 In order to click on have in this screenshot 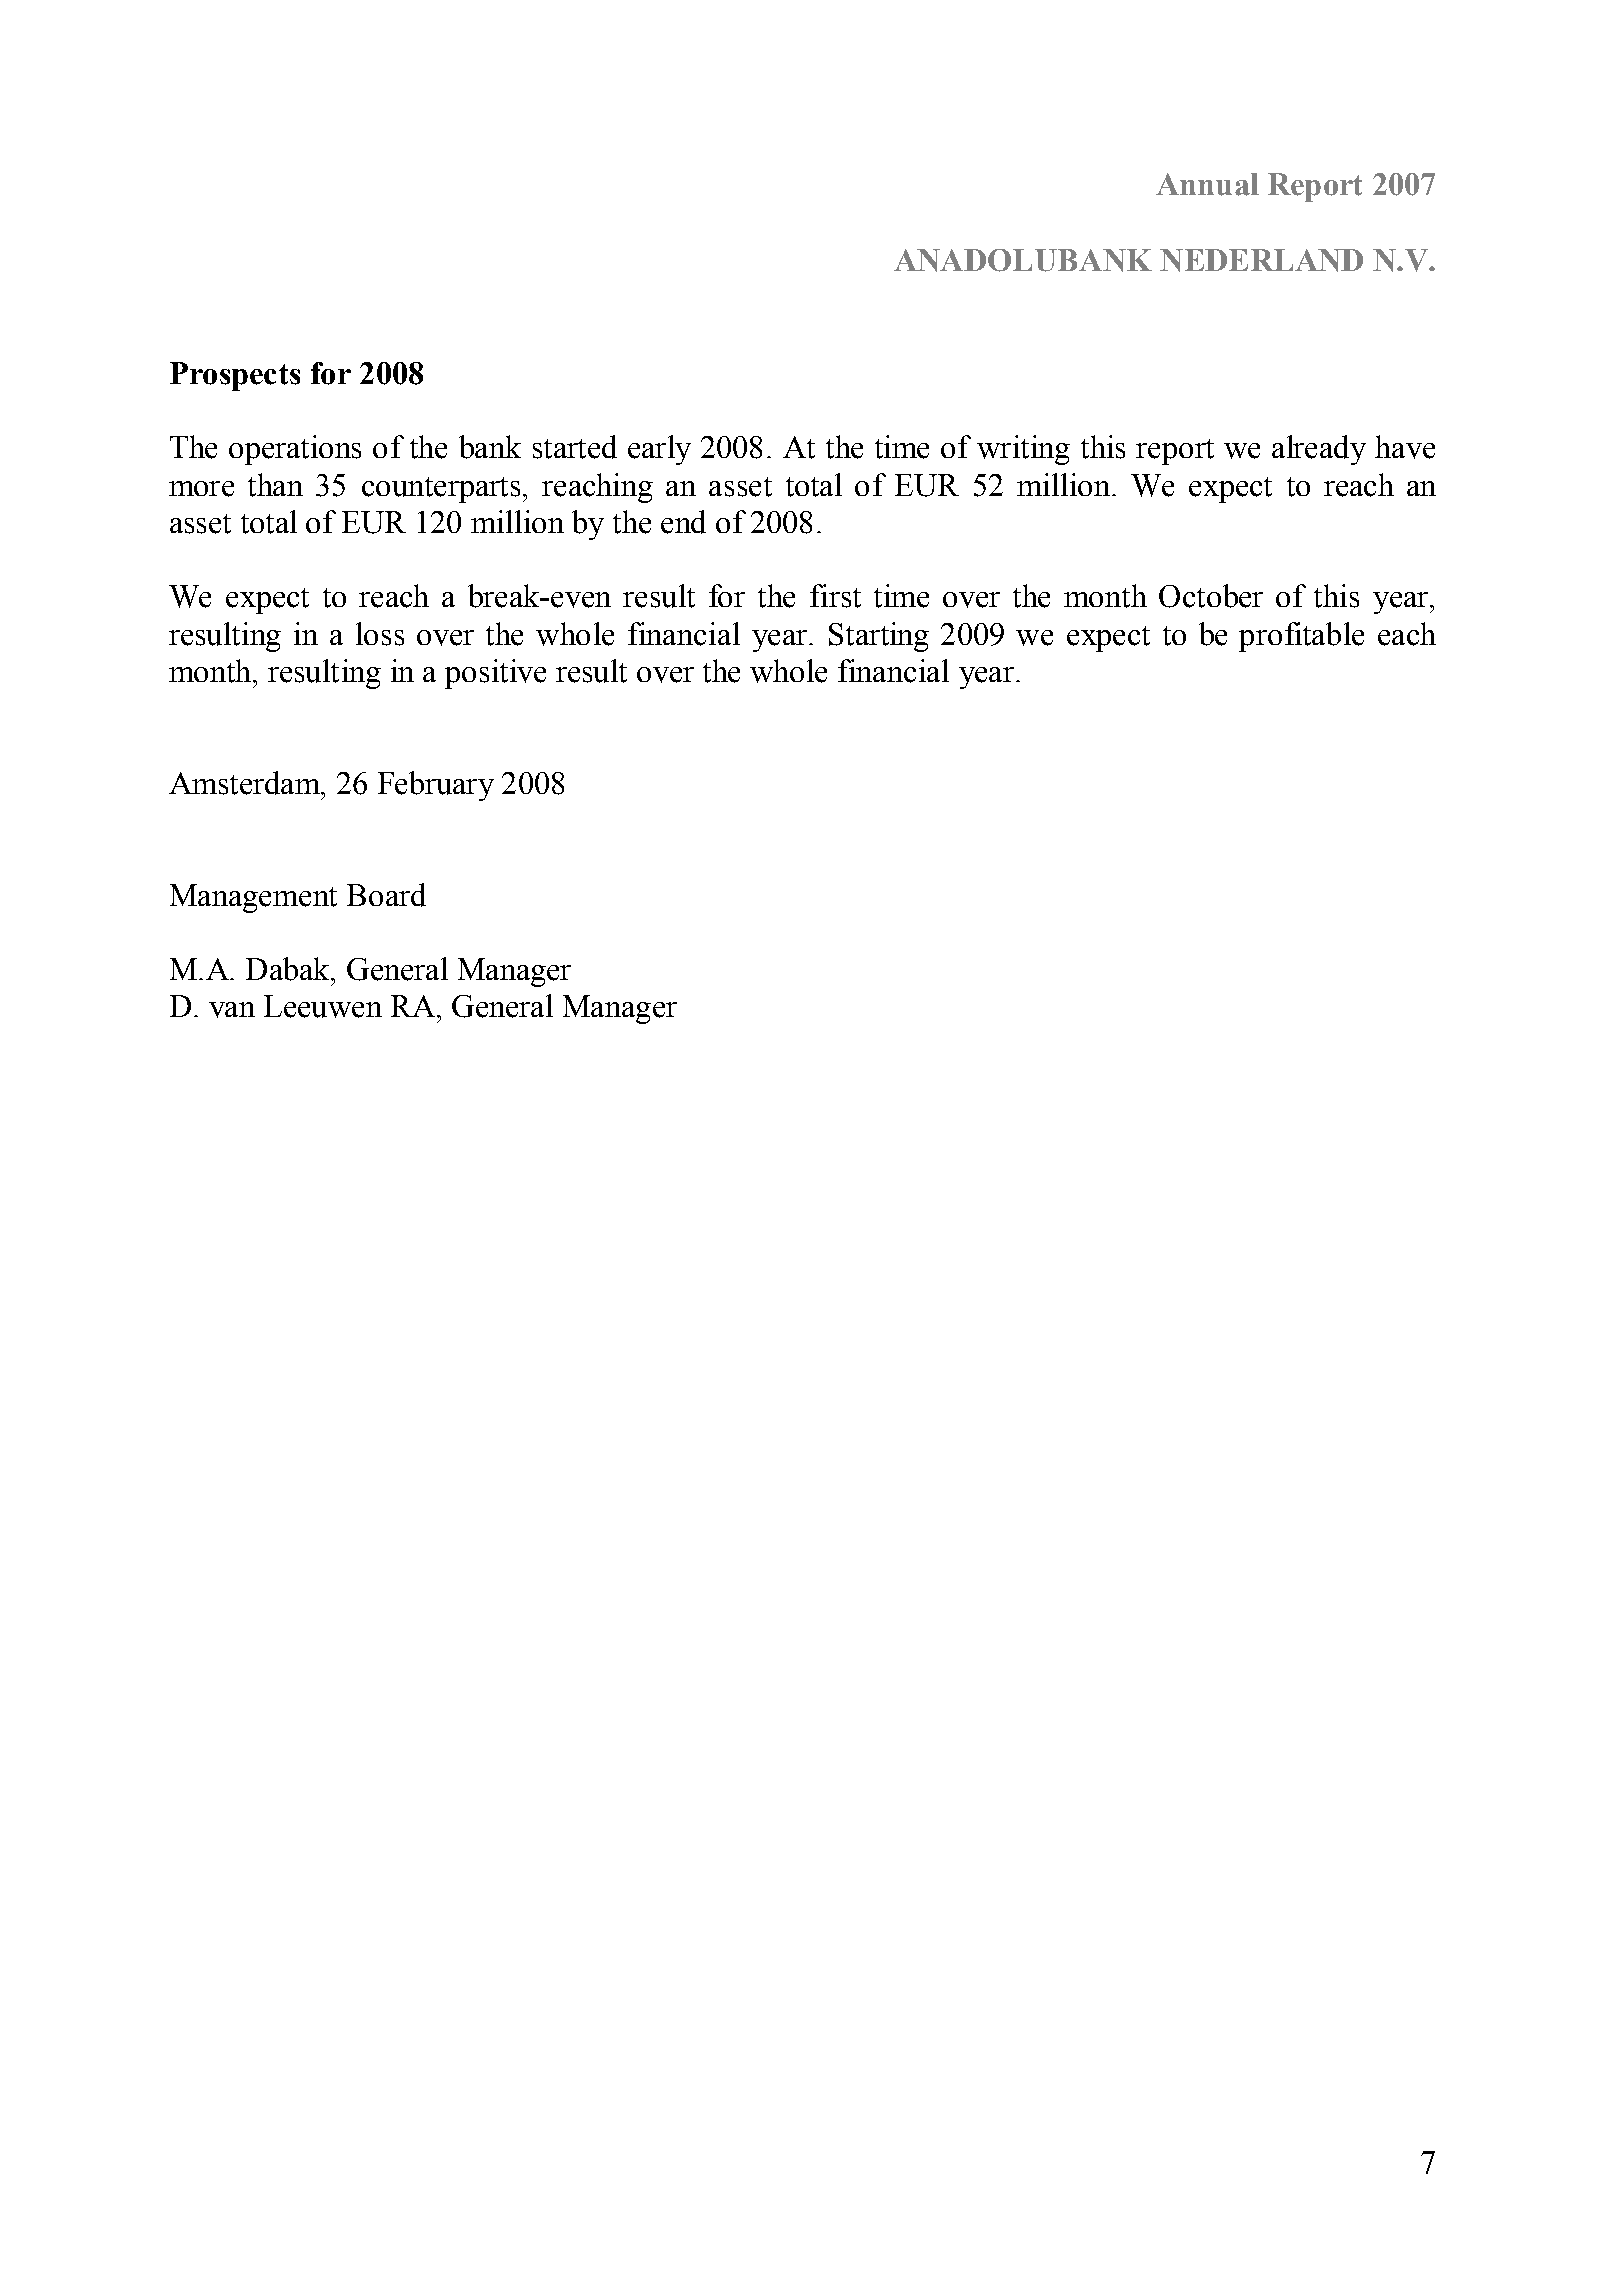, I will do `click(1405, 447)`.
